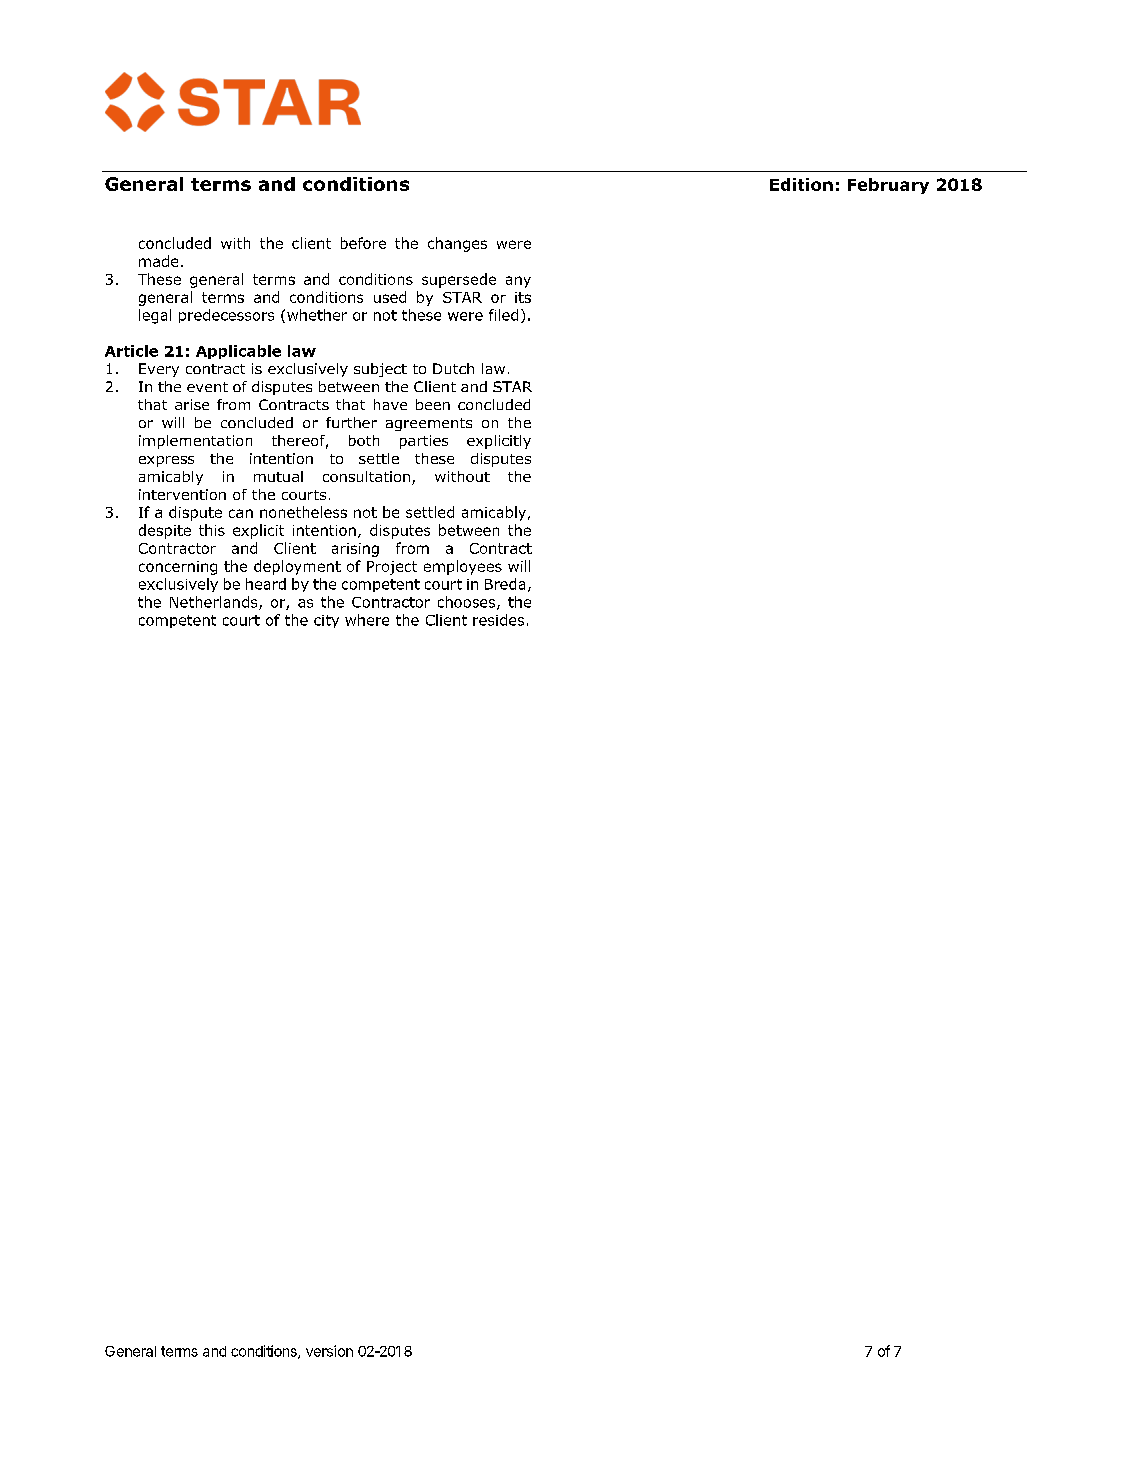  I want to click on changes, so click(457, 244).
